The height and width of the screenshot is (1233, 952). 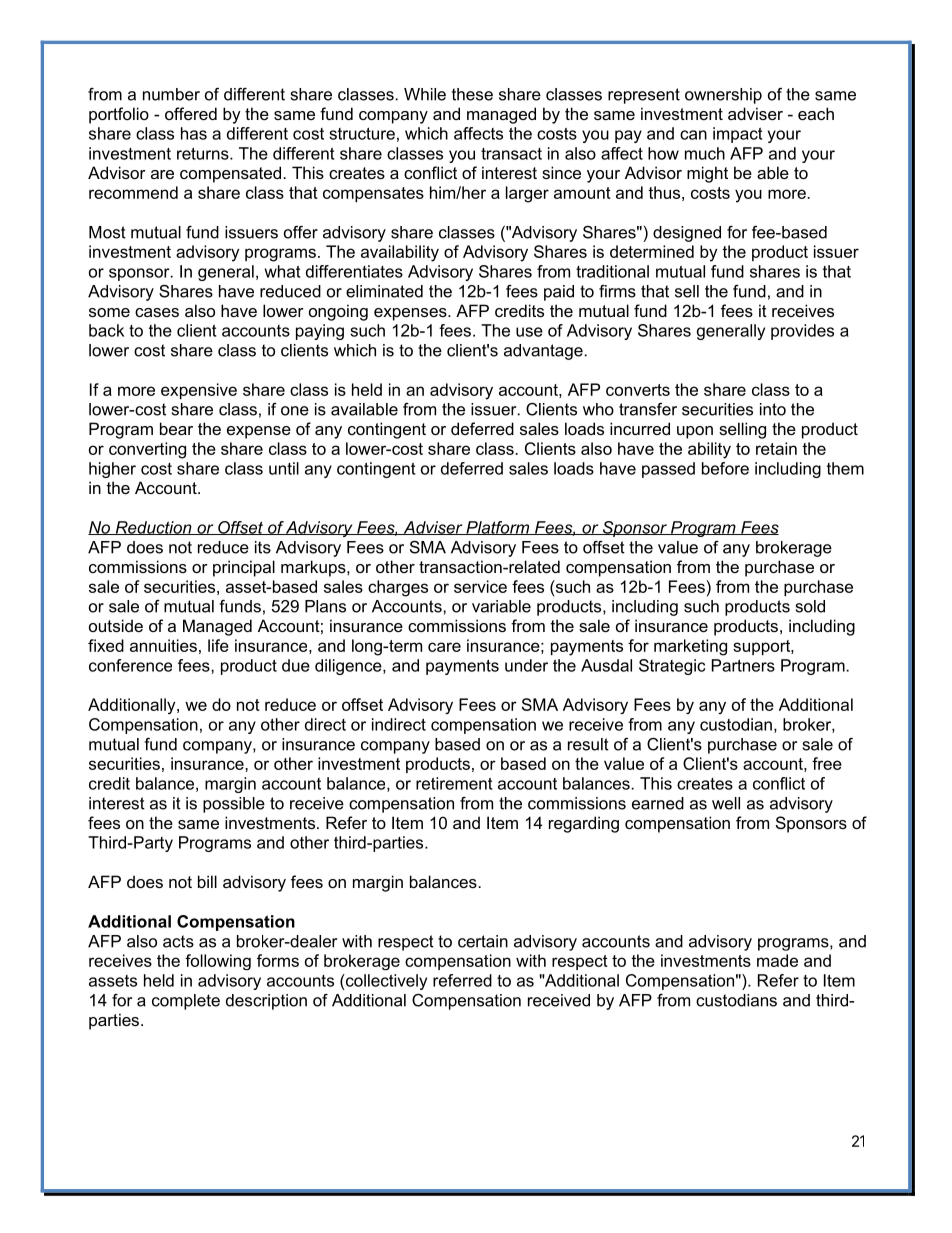 I want to click on impact, so click(x=737, y=135).
